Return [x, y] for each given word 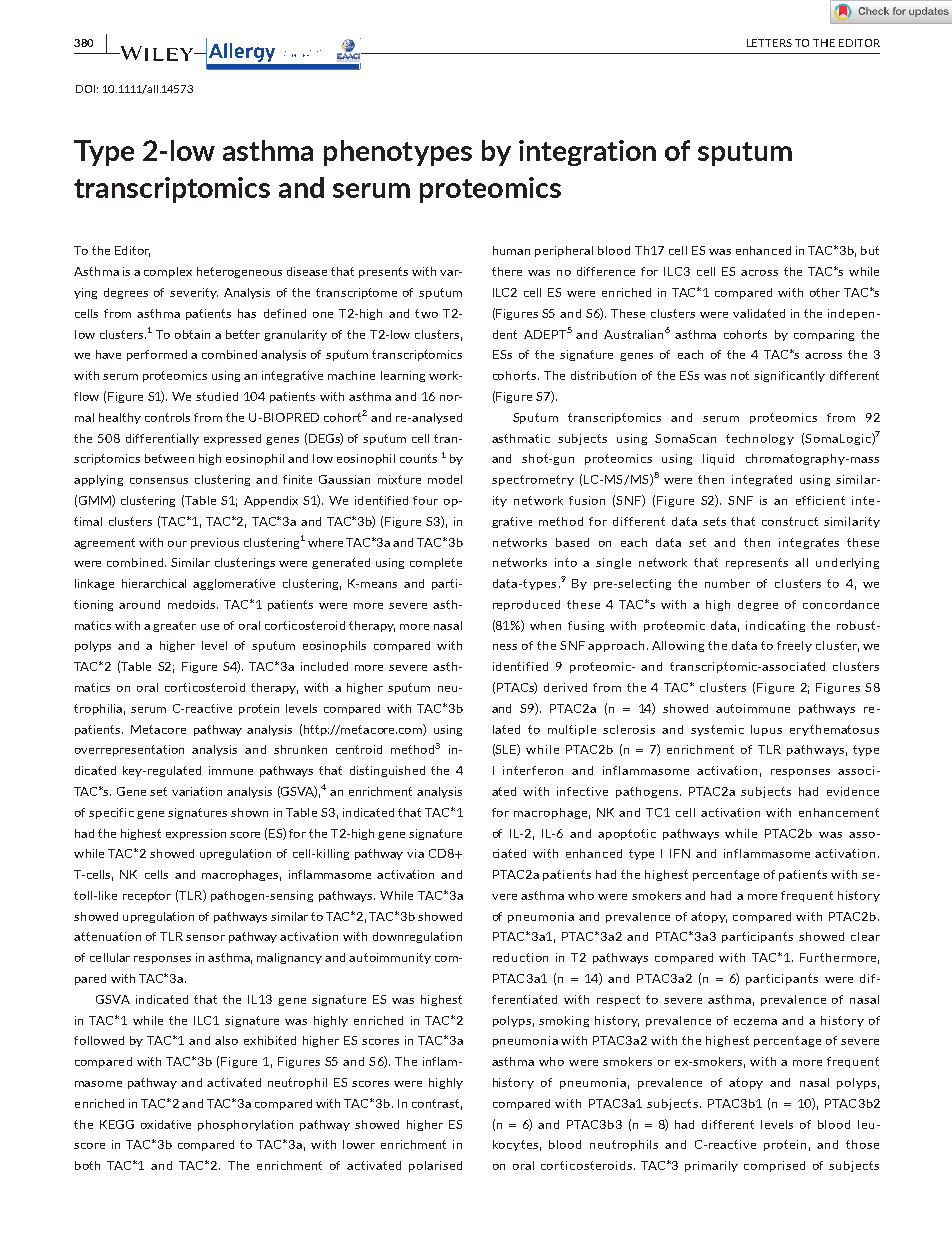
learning [403, 376]
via [415, 853]
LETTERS [769, 43]
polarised [435, 1166]
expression [196, 834]
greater [174, 626]
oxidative [166, 1124]
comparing [824, 335]
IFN [680, 853]
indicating [775, 626]
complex [168, 272]
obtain [192, 334]
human [511, 250]
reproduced [526, 605]
